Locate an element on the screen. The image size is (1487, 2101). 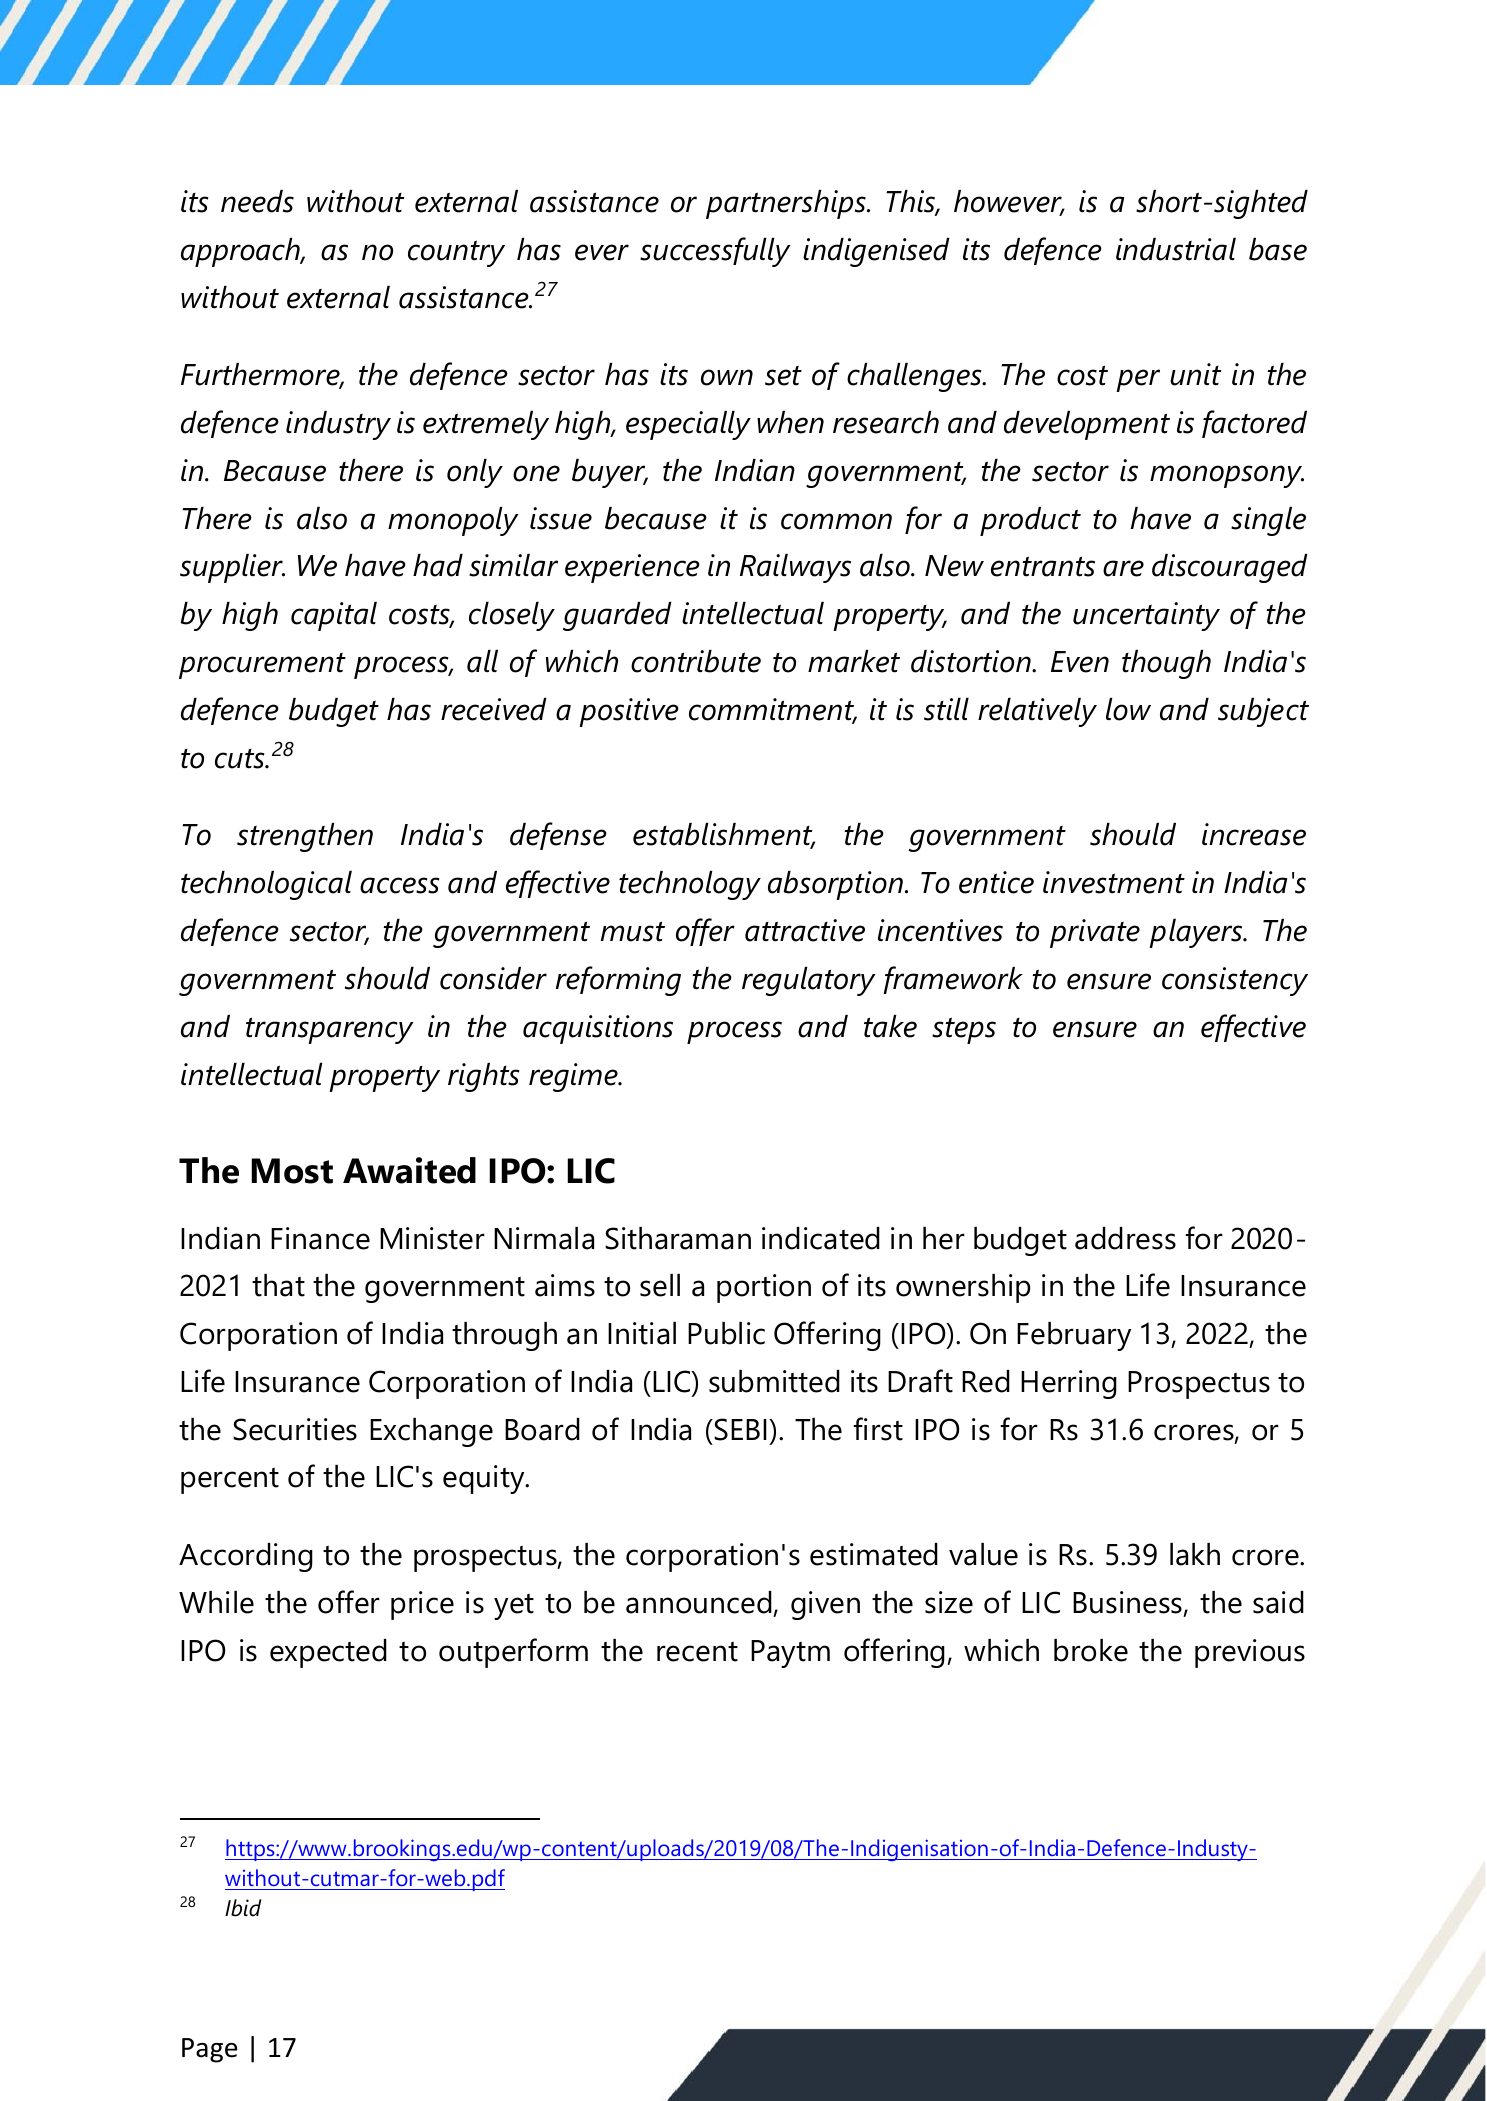
attractive is located at coordinates (805, 930).
